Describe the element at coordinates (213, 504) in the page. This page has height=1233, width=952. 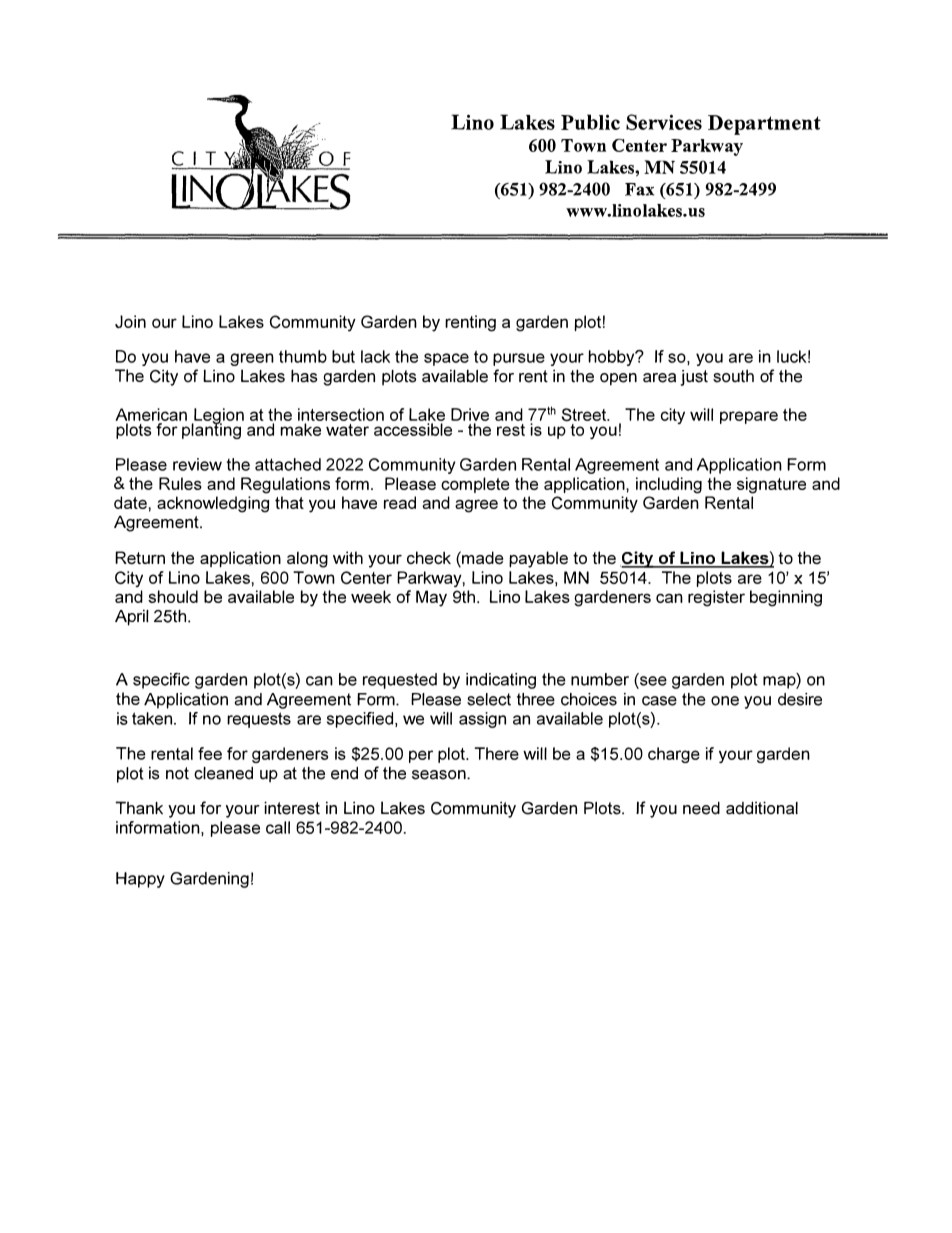
I see `acknowledging` at that location.
